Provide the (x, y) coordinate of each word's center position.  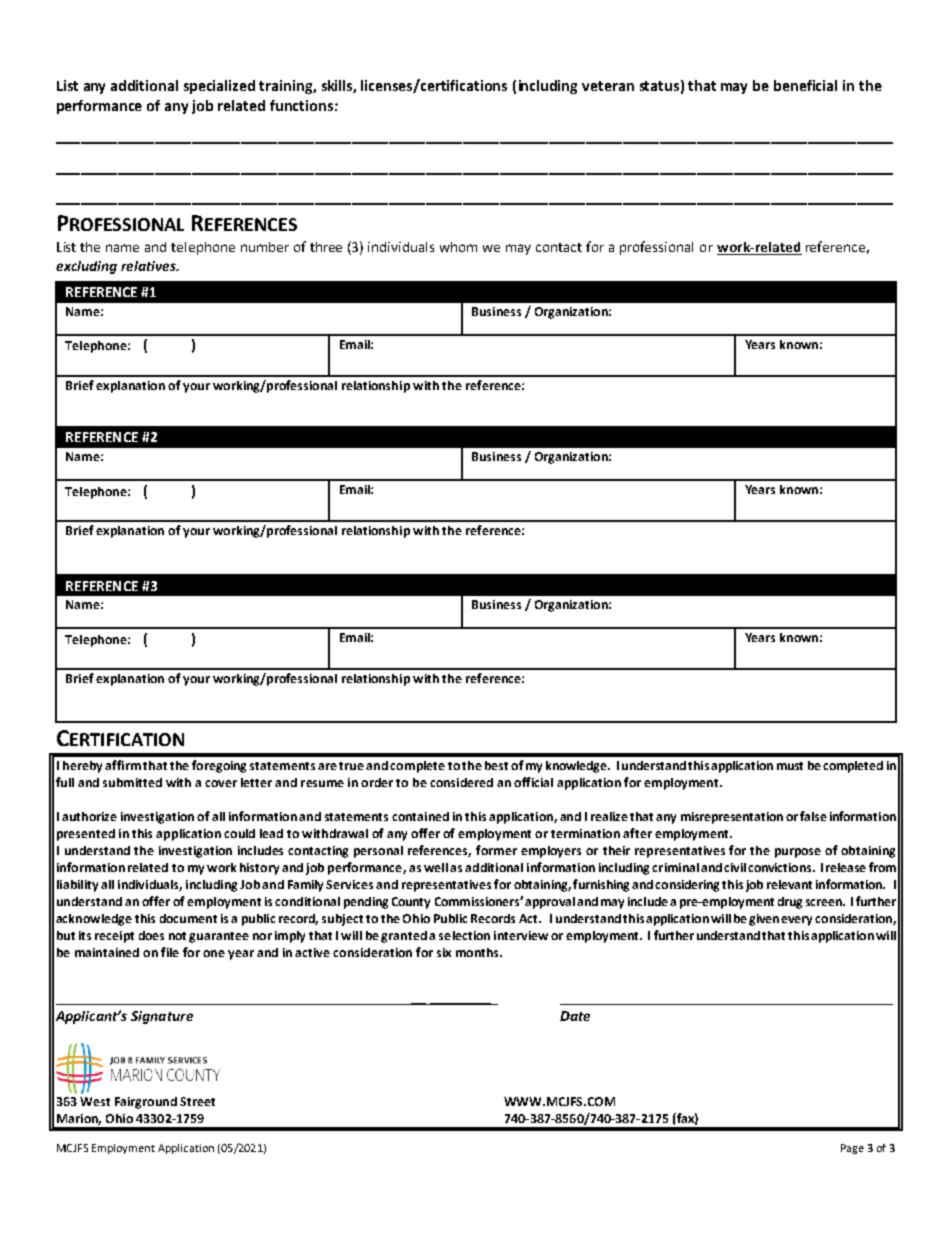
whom (458, 247)
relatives (149, 266)
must (790, 766)
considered (461, 782)
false (813, 816)
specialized (219, 87)
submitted (132, 782)
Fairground (146, 1103)
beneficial (805, 85)
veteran (608, 86)
